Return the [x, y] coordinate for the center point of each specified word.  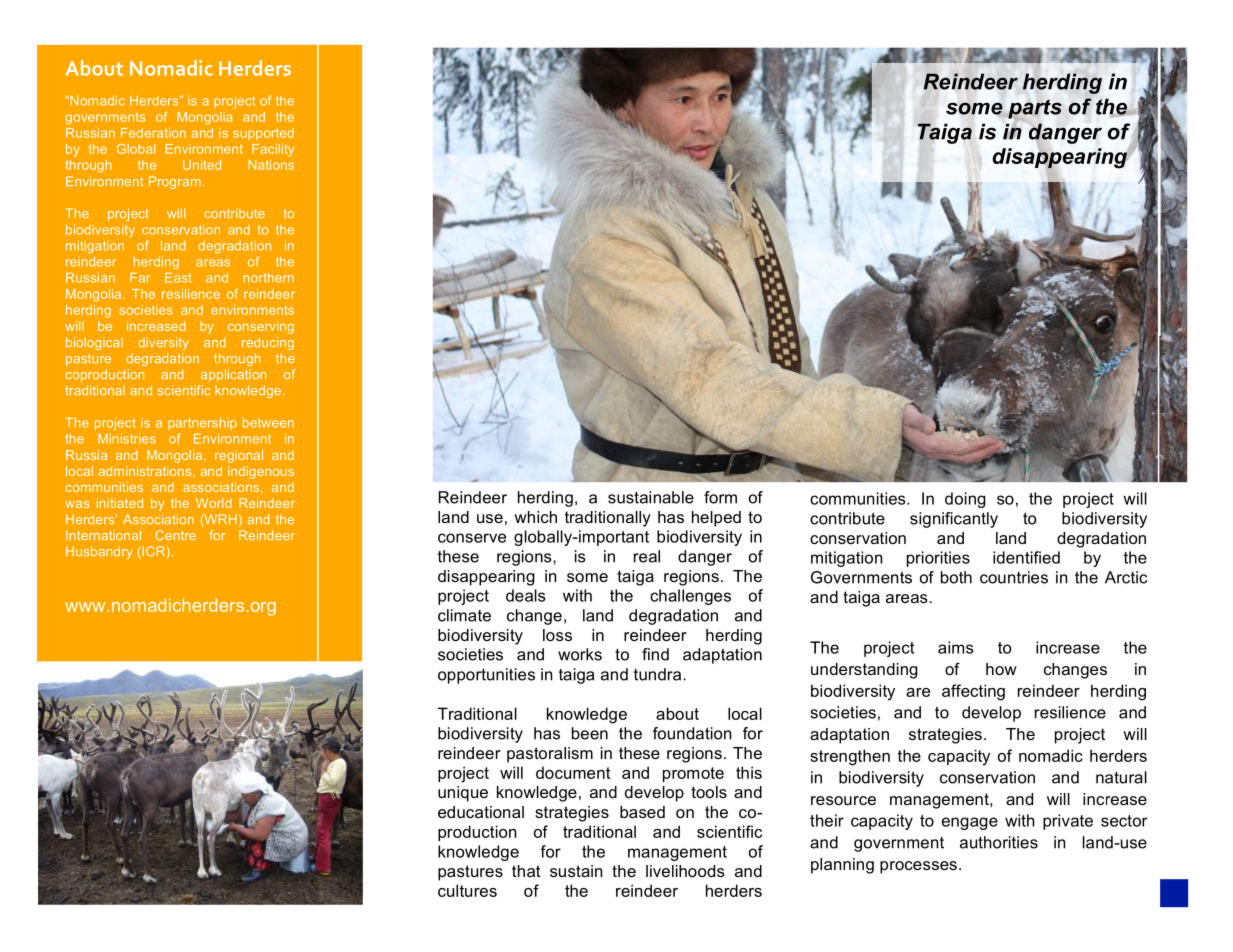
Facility [273, 150]
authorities [999, 842]
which [535, 517]
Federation [153, 133]
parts [1035, 109]
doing [965, 500]
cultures [467, 890]
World [214, 503]
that [526, 871]
